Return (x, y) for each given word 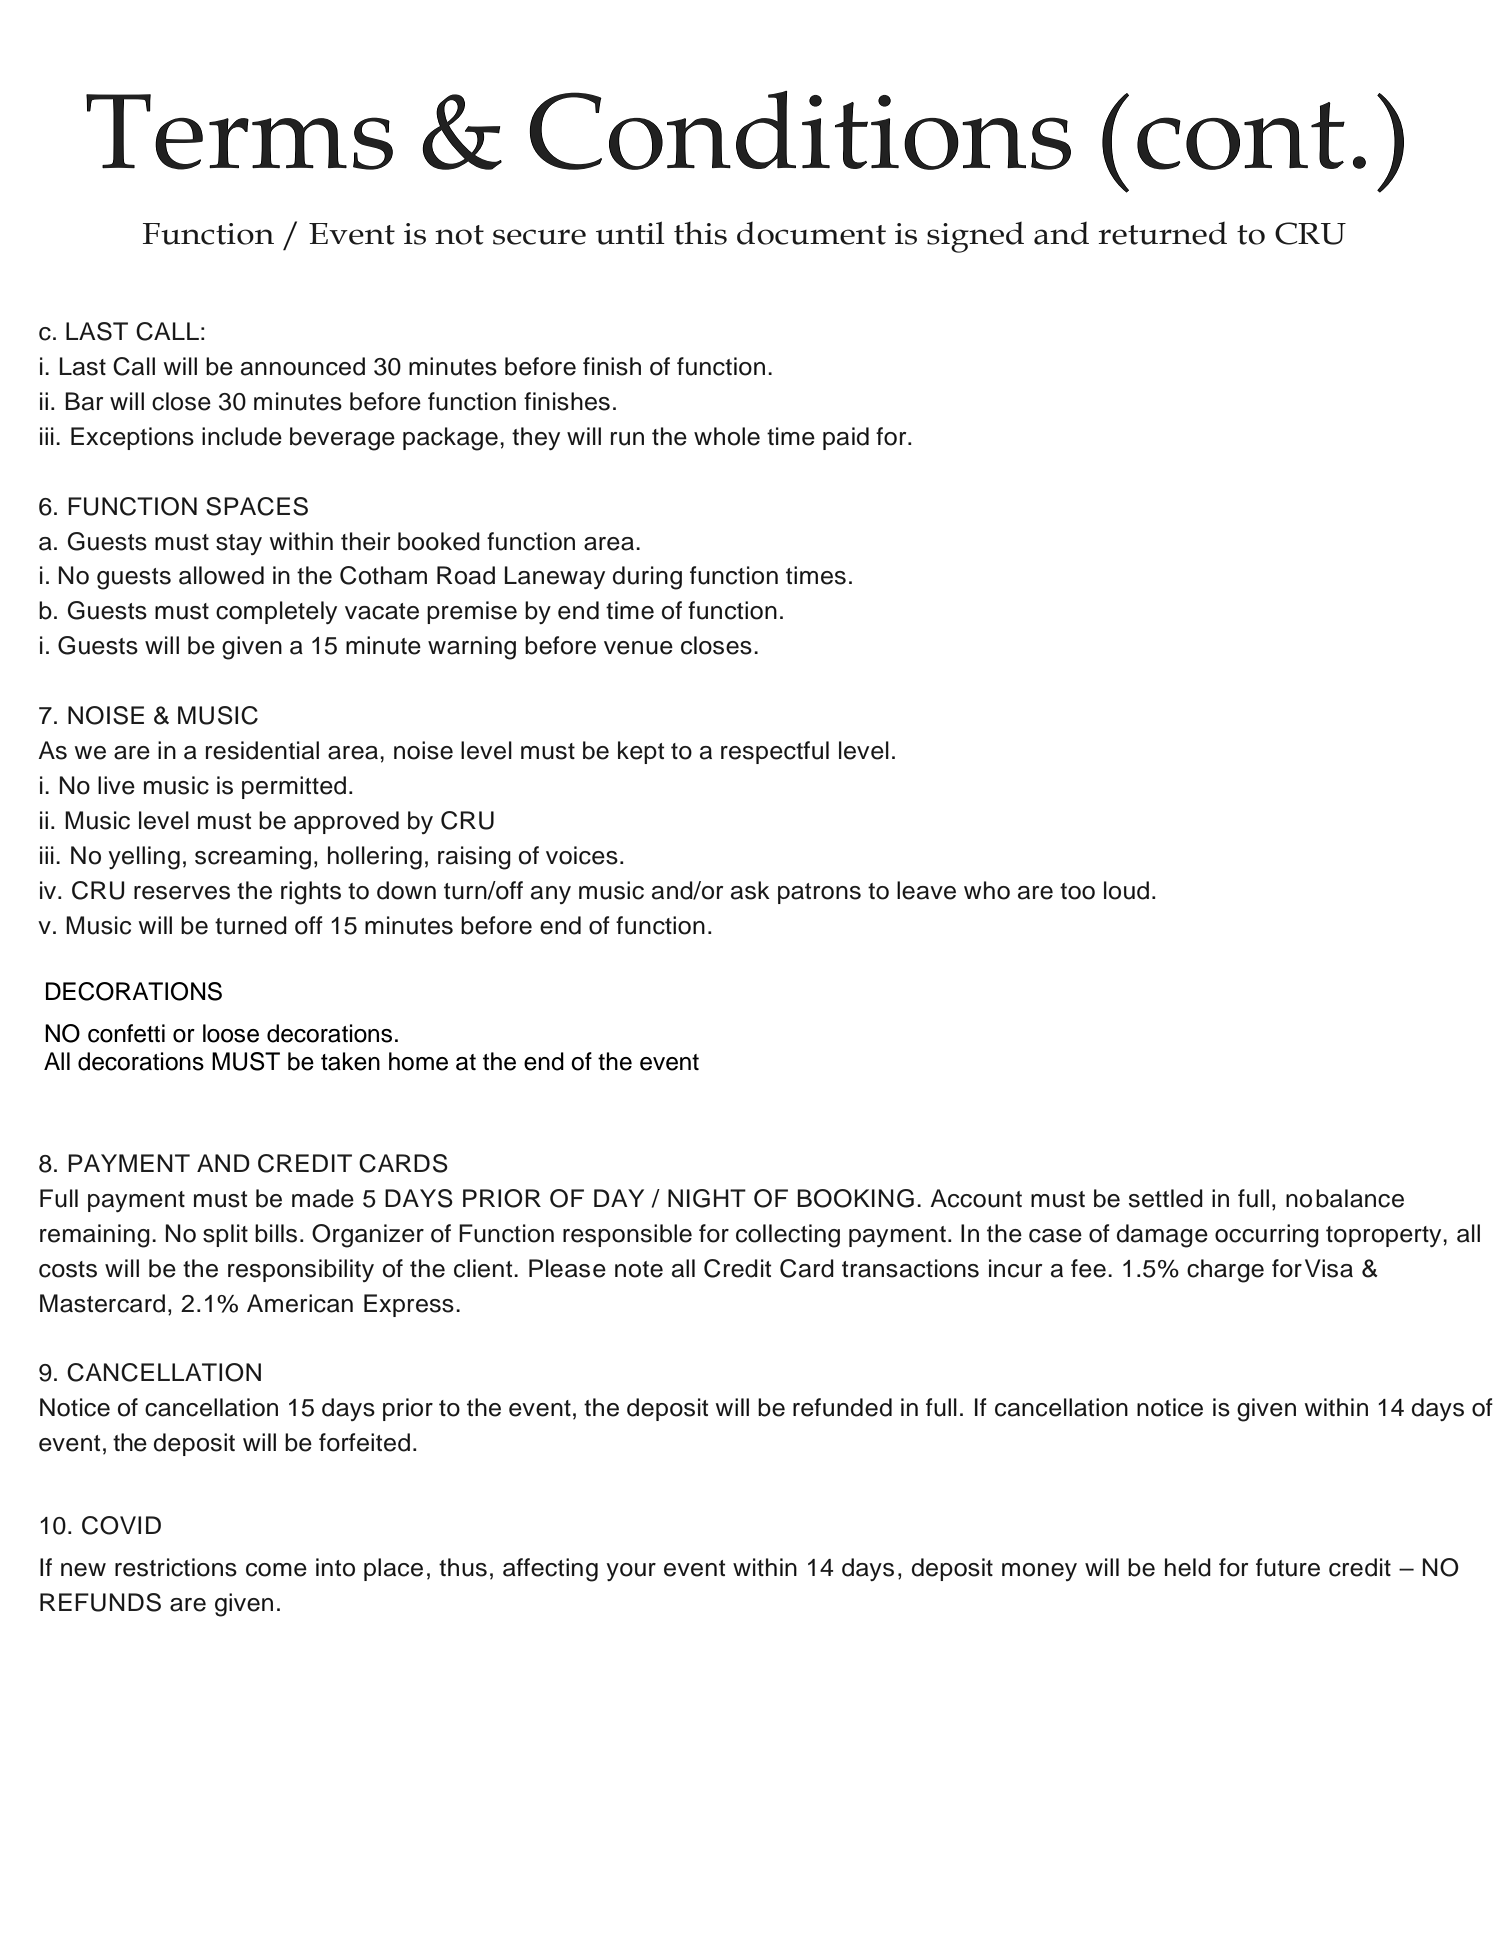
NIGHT (707, 1198)
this (700, 233)
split (225, 1235)
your (631, 1572)
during (647, 578)
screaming (253, 858)
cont (1241, 136)
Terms (239, 132)
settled (1166, 1198)
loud (1126, 890)
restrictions (176, 1567)
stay (239, 544)
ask (750, 890)
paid (846, 438)
